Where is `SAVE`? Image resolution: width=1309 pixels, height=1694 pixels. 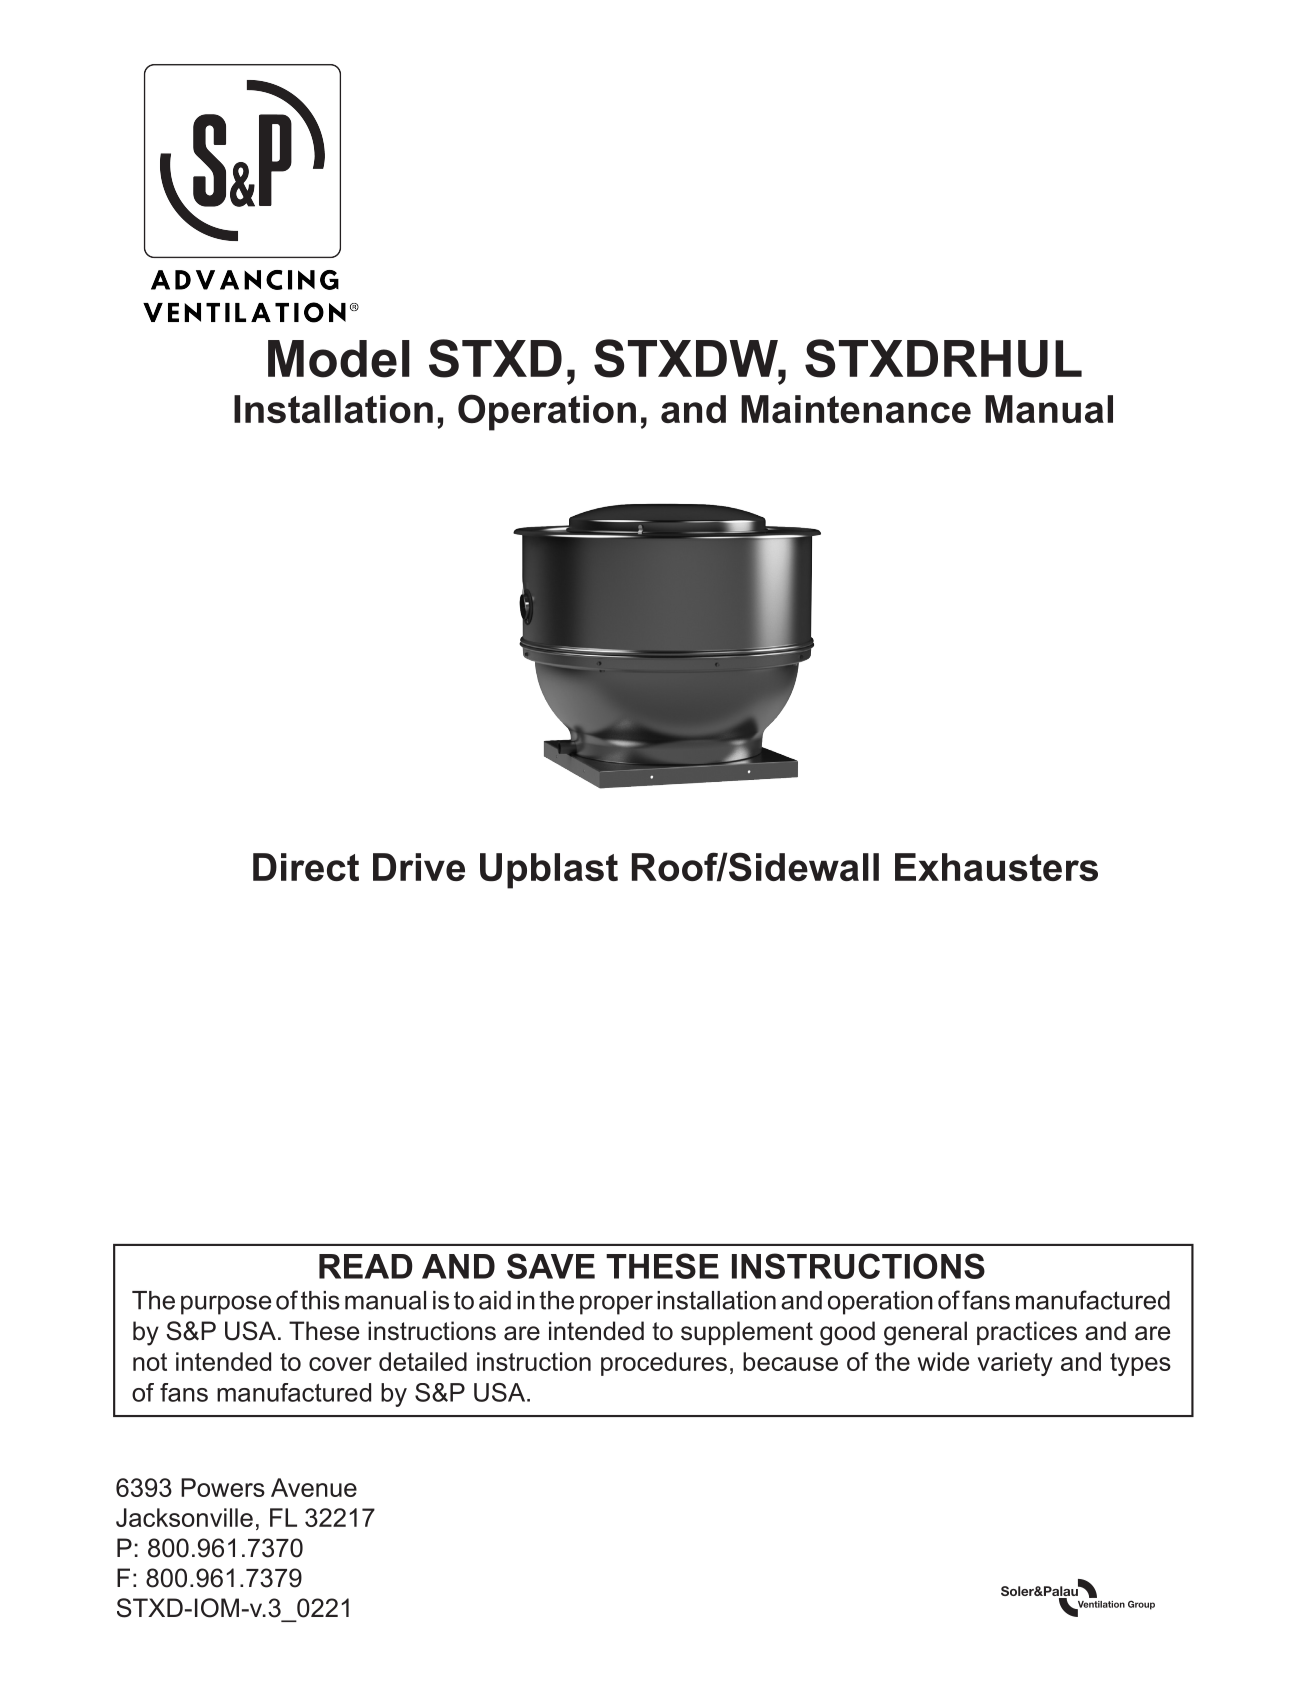 SAVE is located at coordinates (551, 1266).
